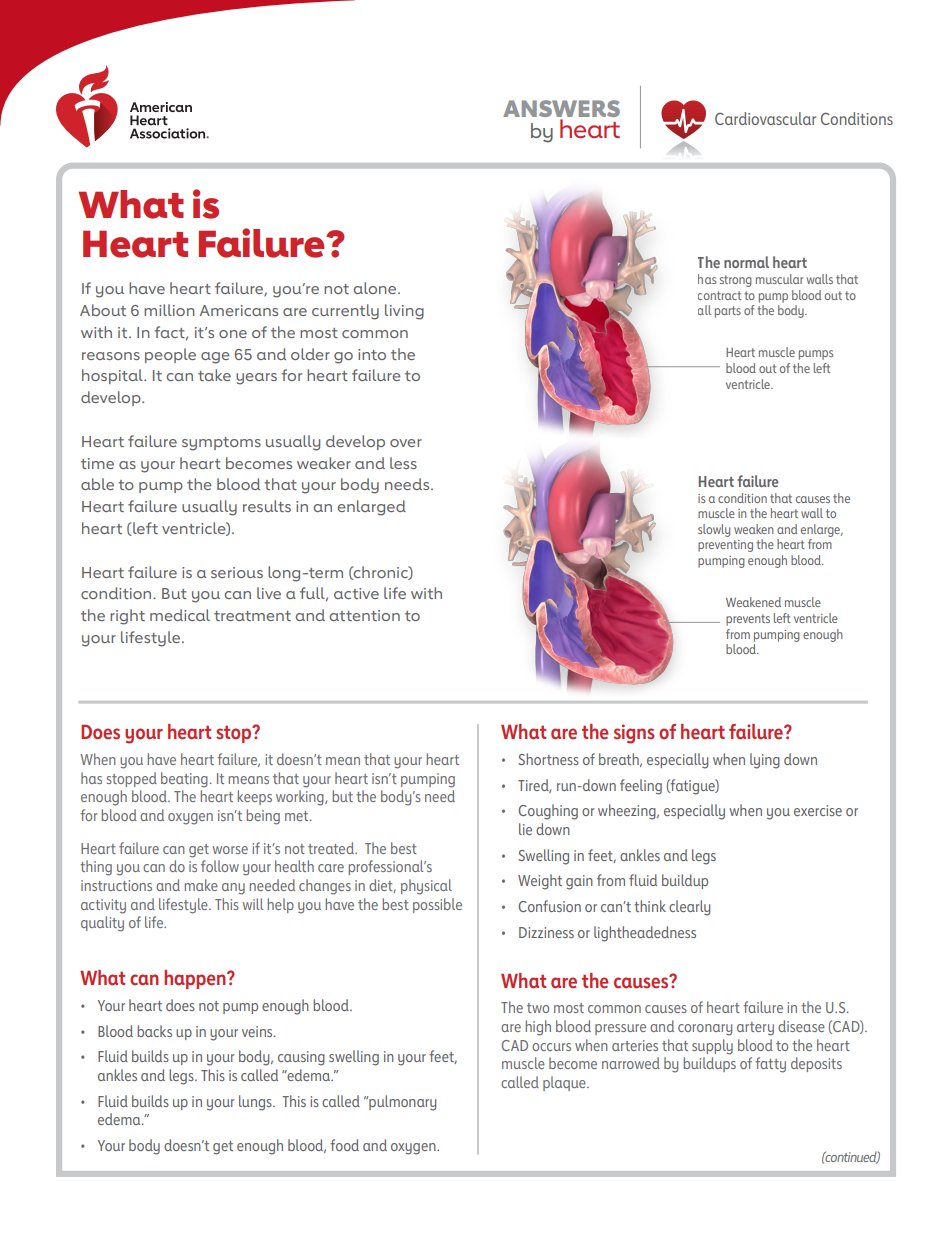  I want to click on prevents, so click(748, 620).
